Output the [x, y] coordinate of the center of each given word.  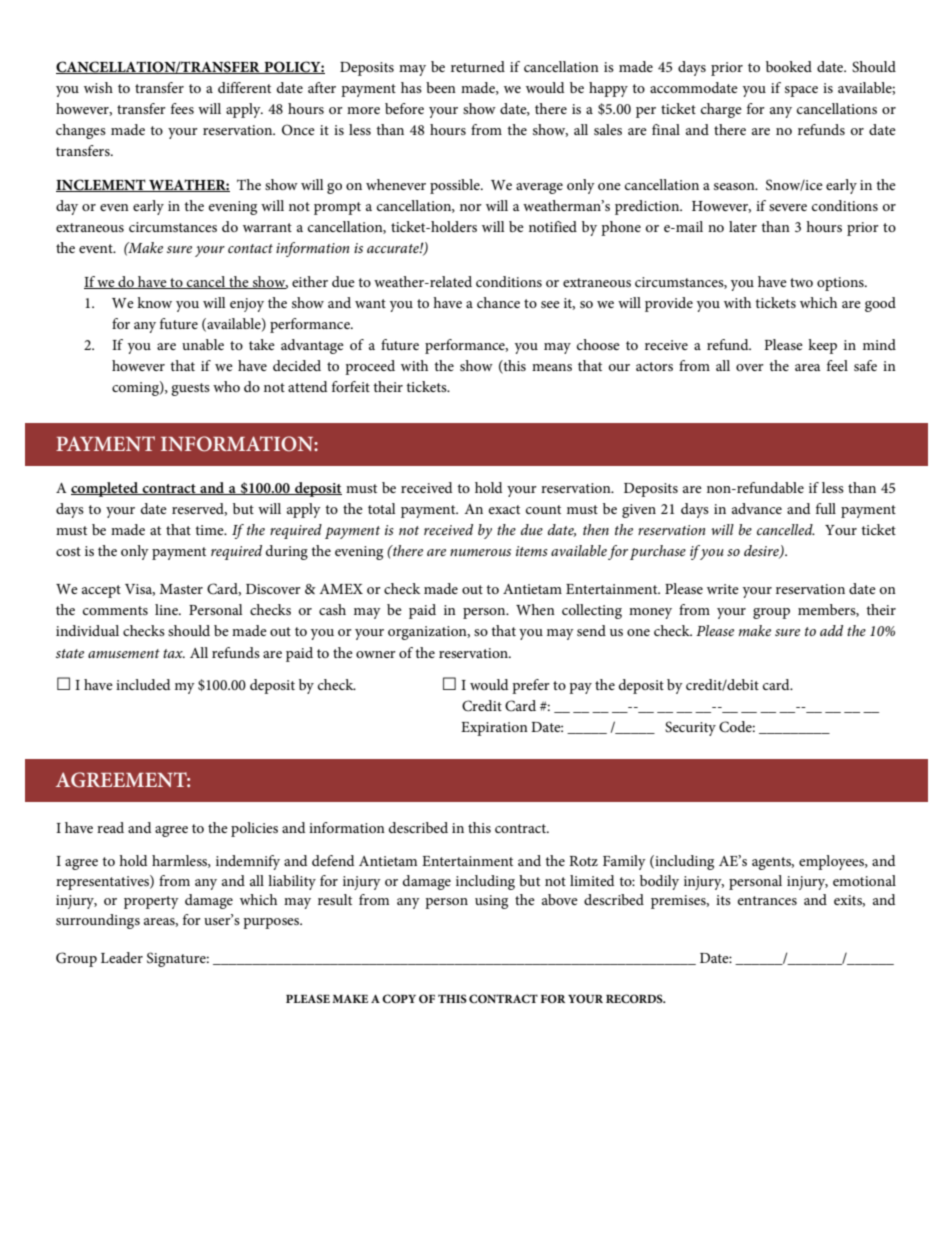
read [110, 827]
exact [504, 509]
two [801, 282]
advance [757, 508]
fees [182, 108]
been [441, 87]
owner [376, 654]
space [801, 91]
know [154, 302]
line [167, 609]
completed [105, 489]
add [831, 630]
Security [690, 728]
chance [498, 302]
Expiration [494, 729]
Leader [122, 957]
